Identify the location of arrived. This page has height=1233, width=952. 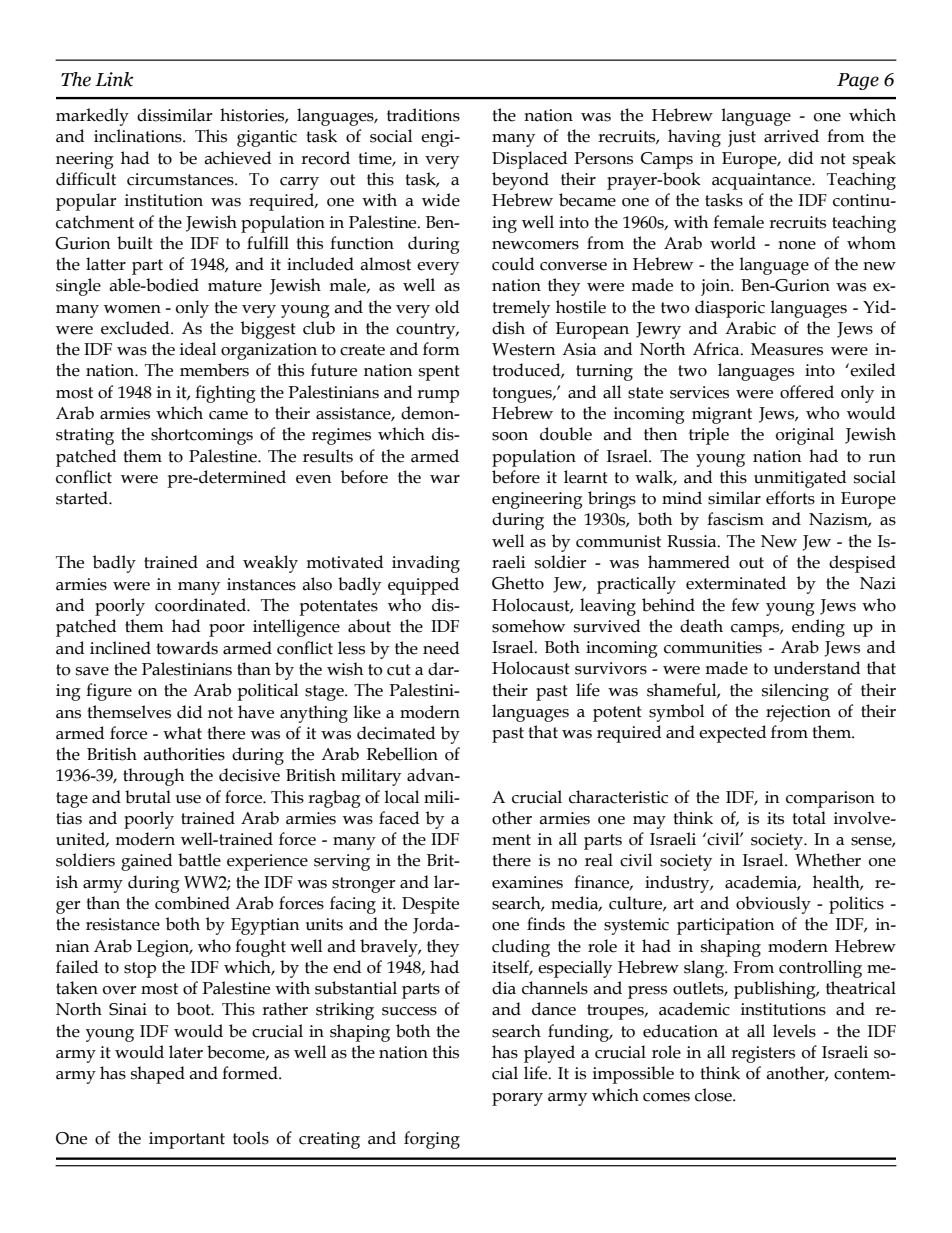
(791, 136).
